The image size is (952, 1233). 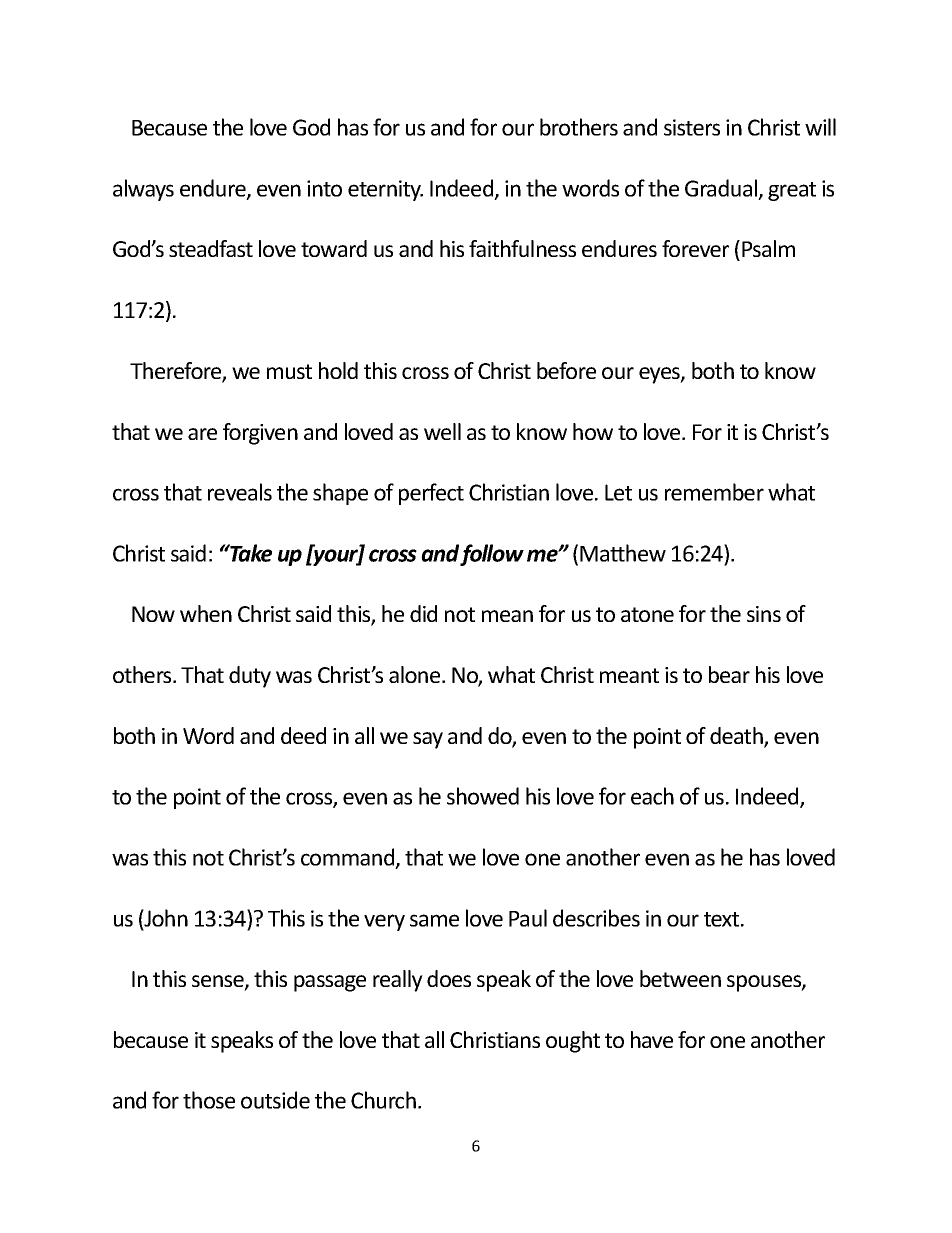 I want to click on always, so click(x=143, y=190).
